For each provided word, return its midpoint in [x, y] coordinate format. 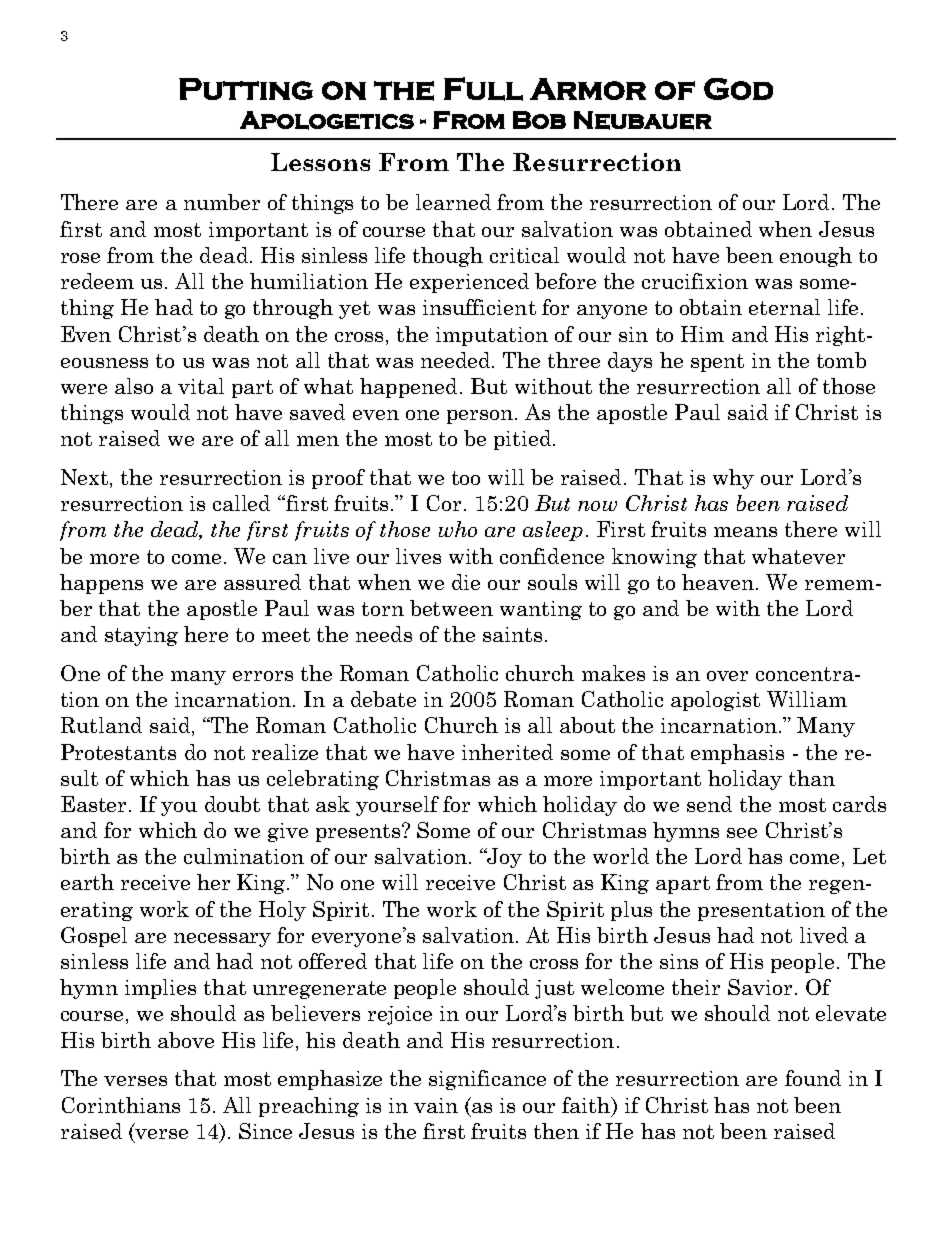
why [733, 479]
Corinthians [121, 1105]
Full [483, 89]
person [481, 417]
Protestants [118, 752]
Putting [246, 89]
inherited [507, 752]
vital [201, 386]
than [812, 778]
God [738, 89]
